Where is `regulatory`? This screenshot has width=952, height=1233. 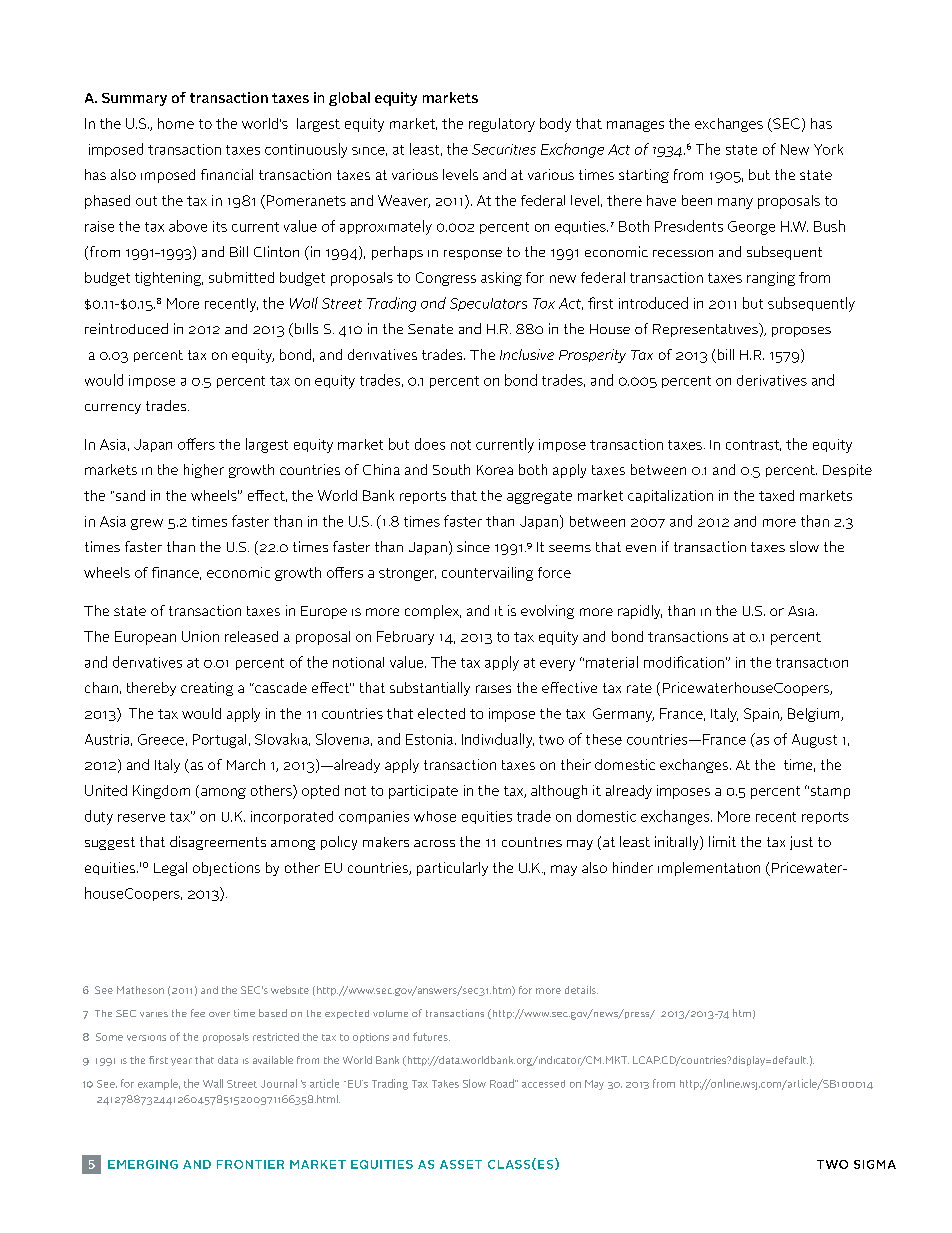
regulatory is located at coordinates (502, 125).
